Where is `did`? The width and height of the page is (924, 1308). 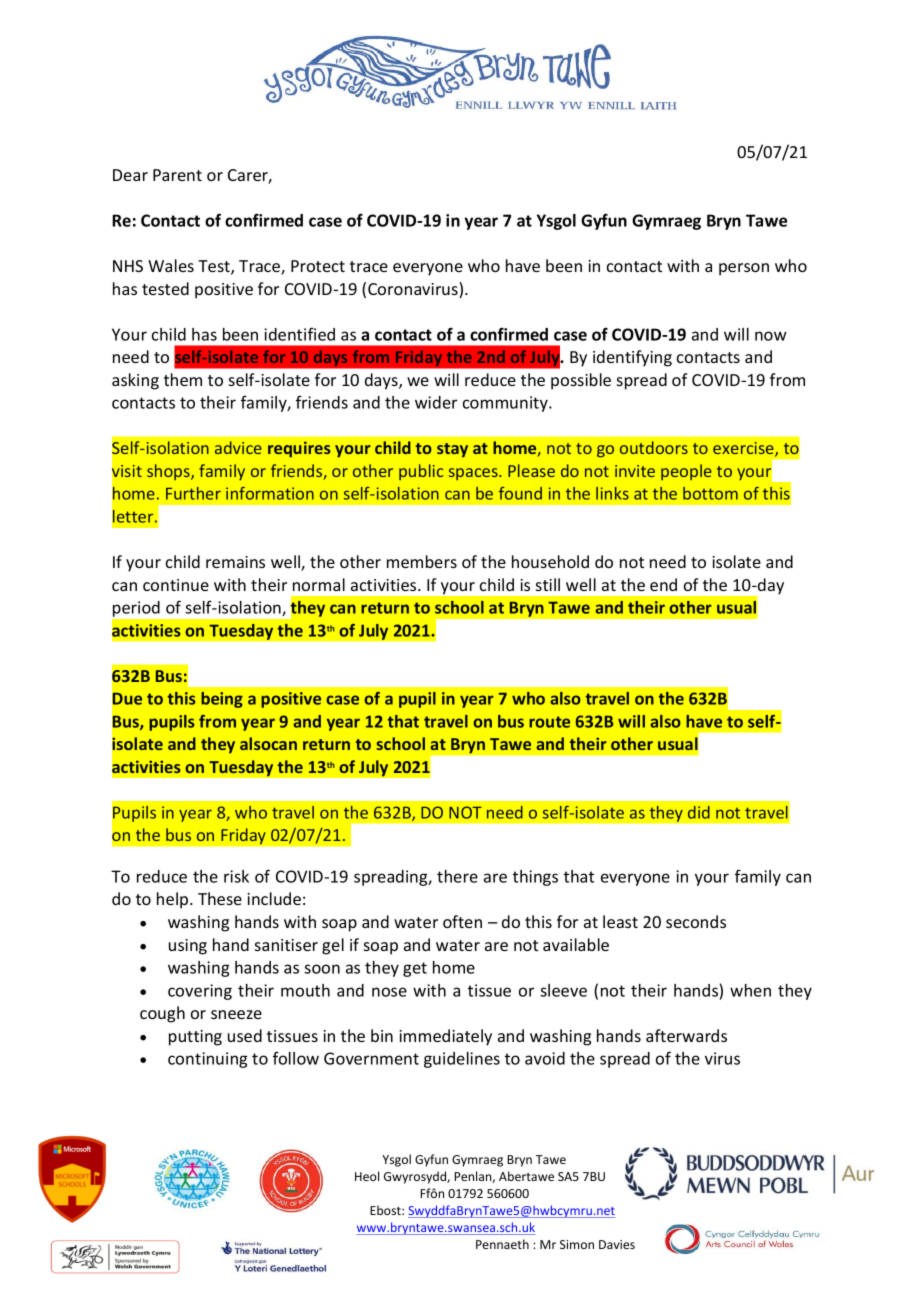
did is located at coordinates (699, 812).
